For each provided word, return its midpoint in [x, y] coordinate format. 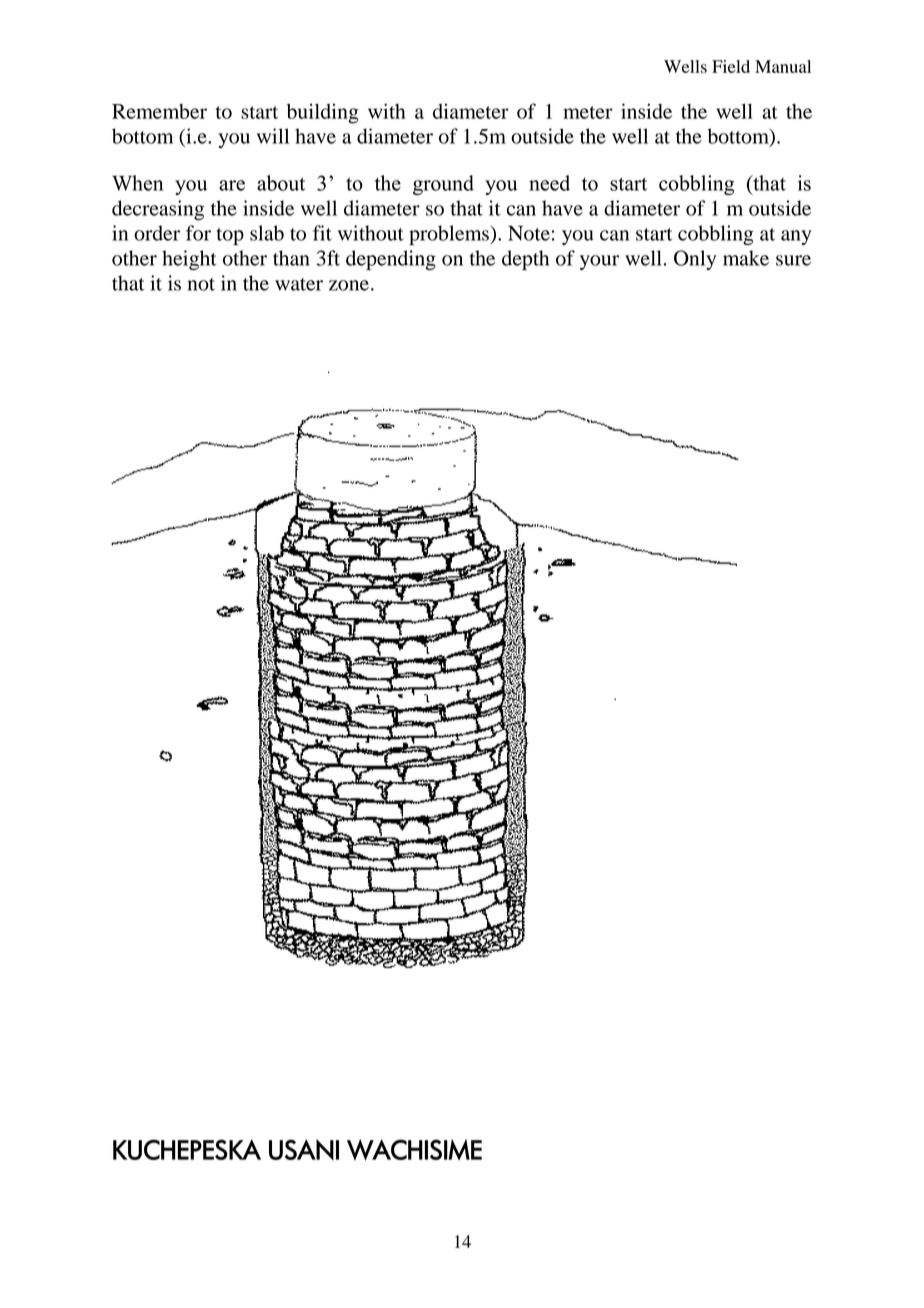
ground [443, 185]
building [323, 113]
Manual [783, 66]
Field [731, 66]
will [273, 136]
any [796, 237]
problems [450, 235]
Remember [159, 111]
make [746, 258]
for [198, 233]
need [549, 183]
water [299, 284]
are [232, 185]
